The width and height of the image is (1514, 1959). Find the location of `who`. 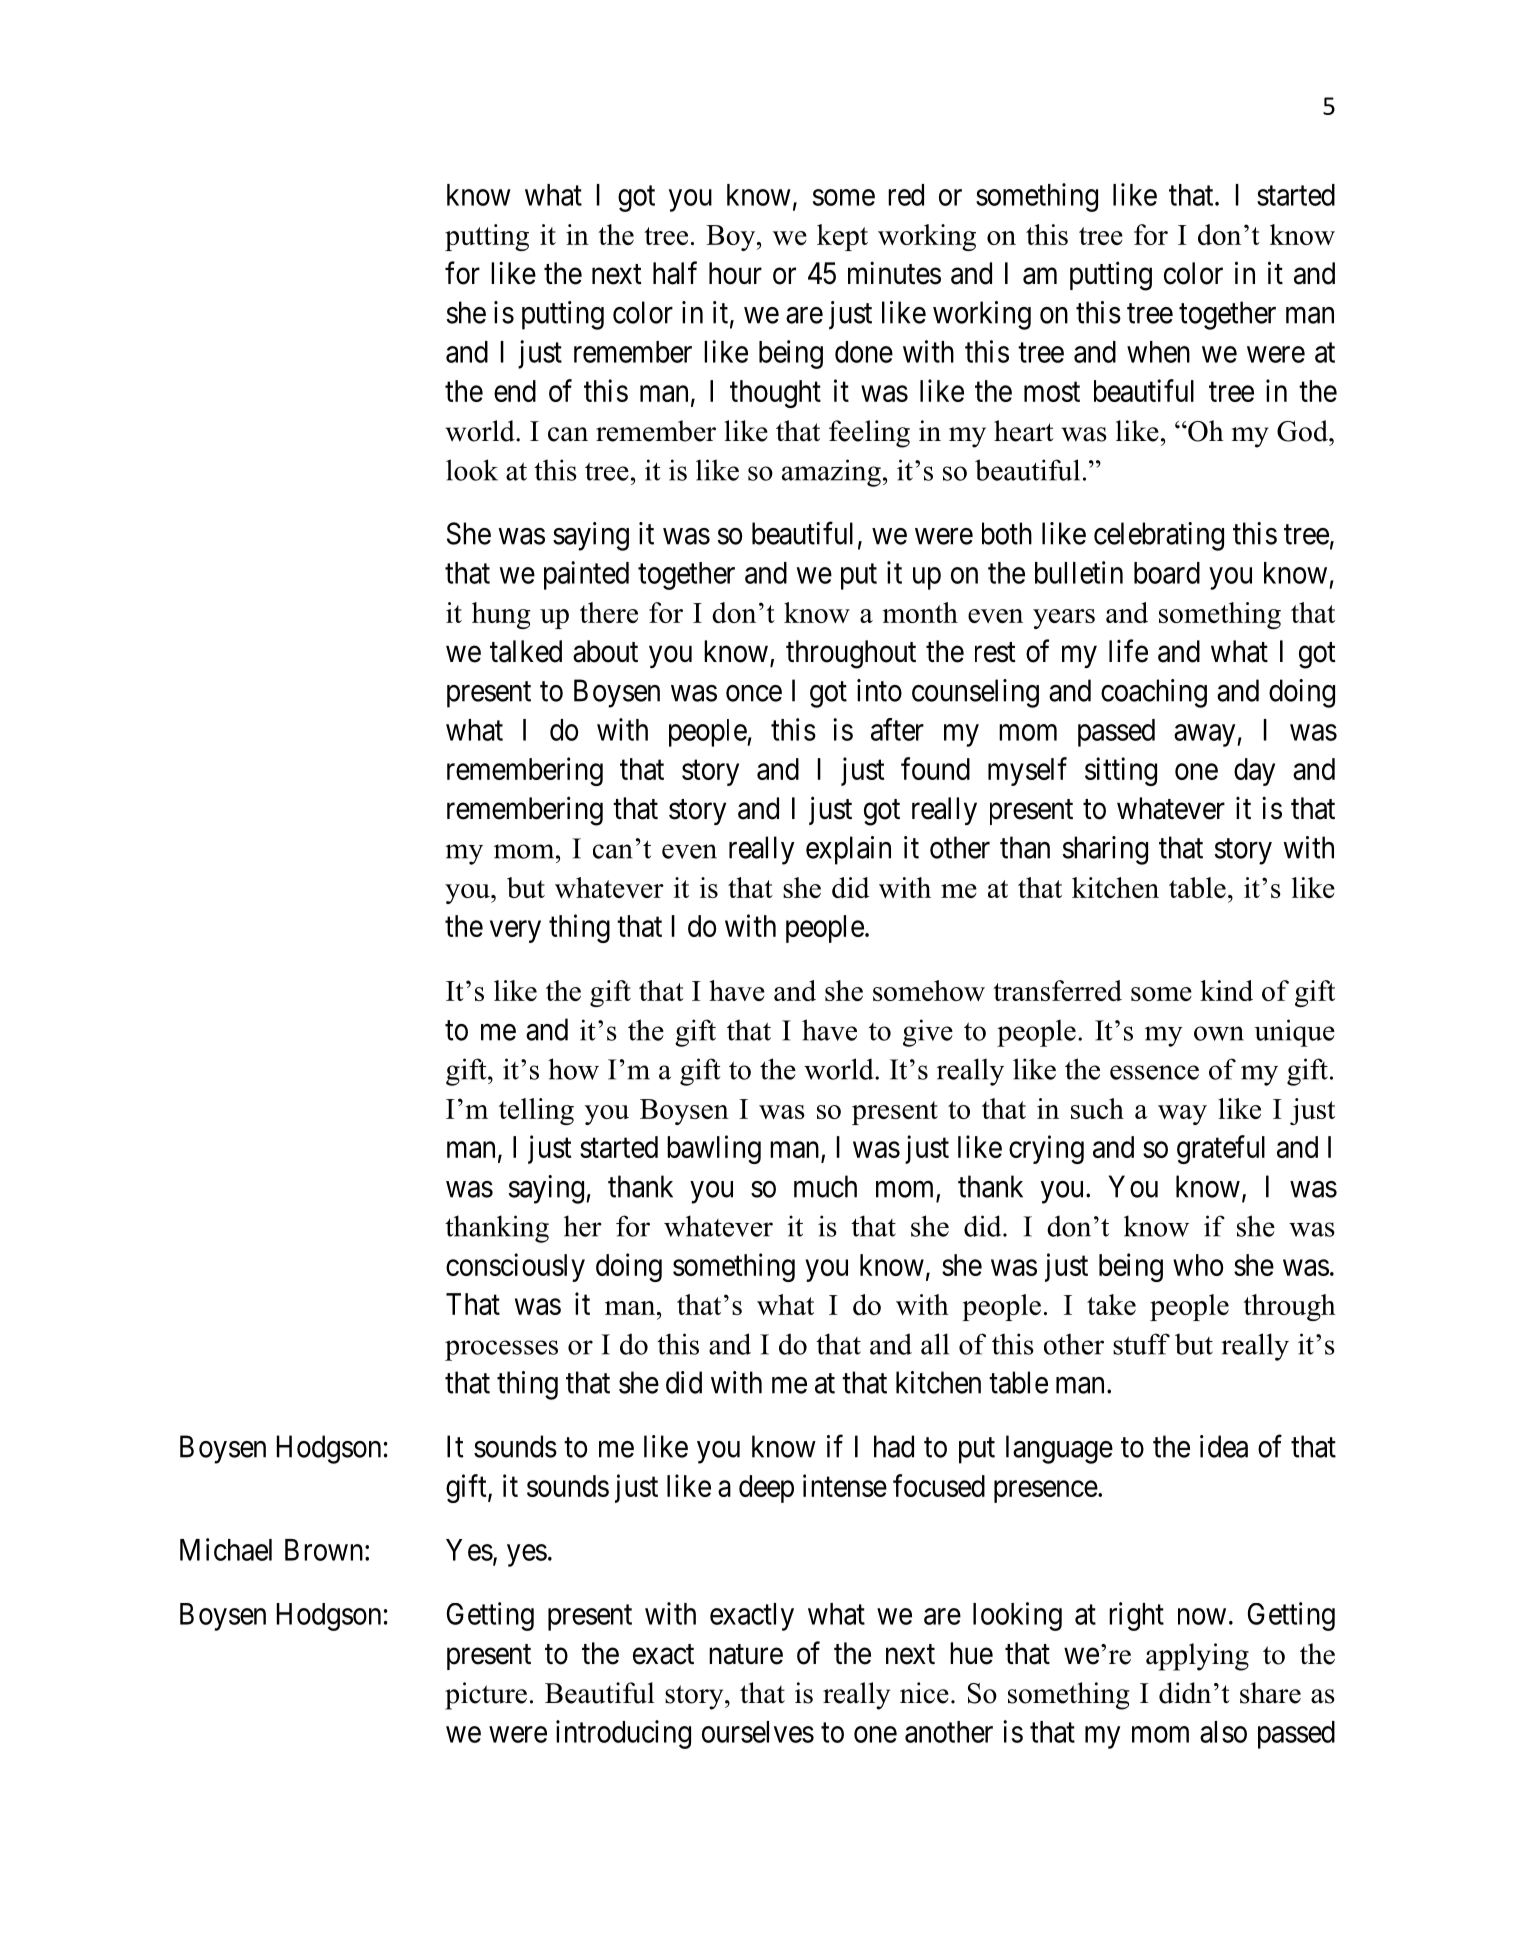

who is located at coordinates (1198, 1265).
